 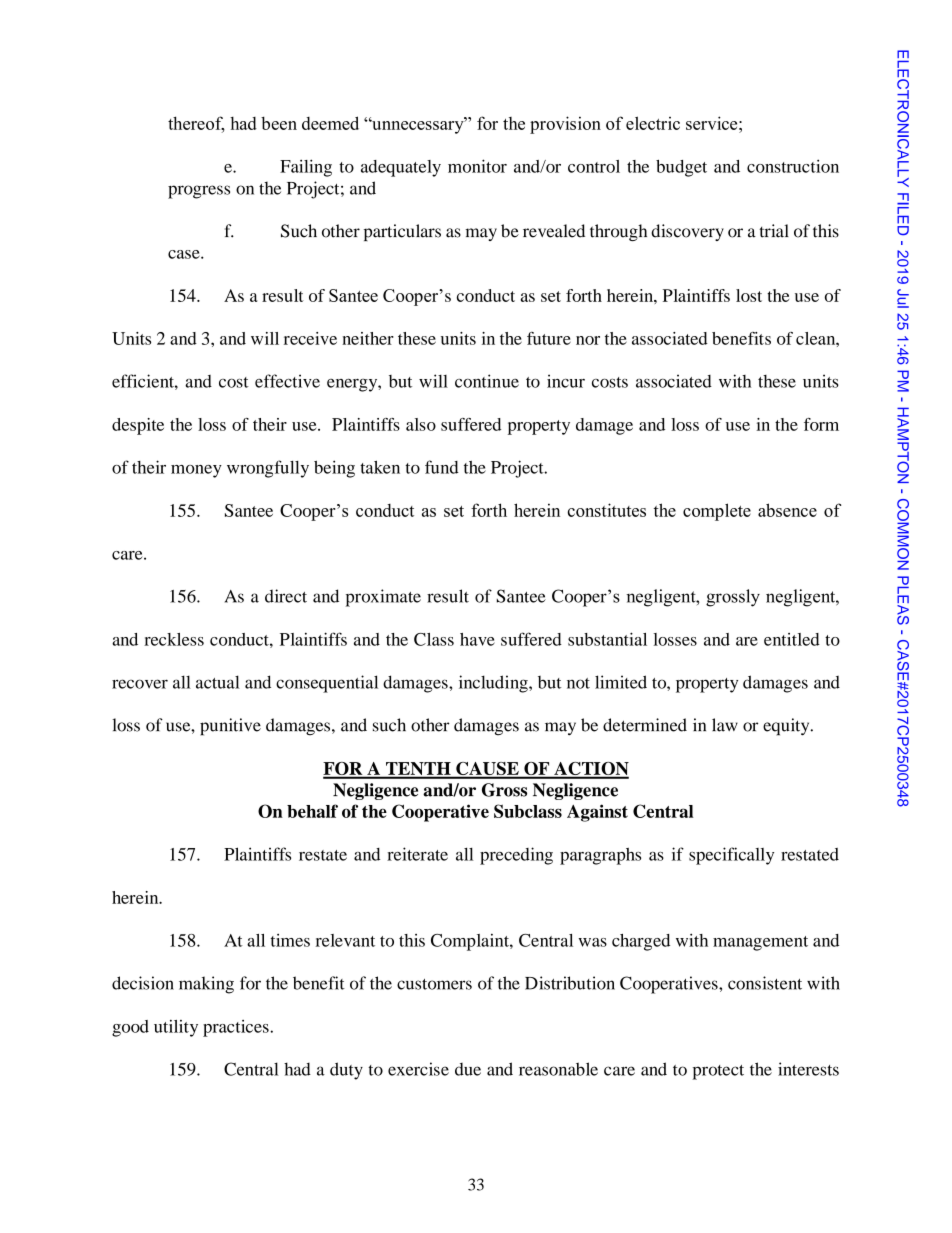 What do you see at coordinates (196, 124) in the screenshot?
I see `thereof` at bounding box center [196, 124].
